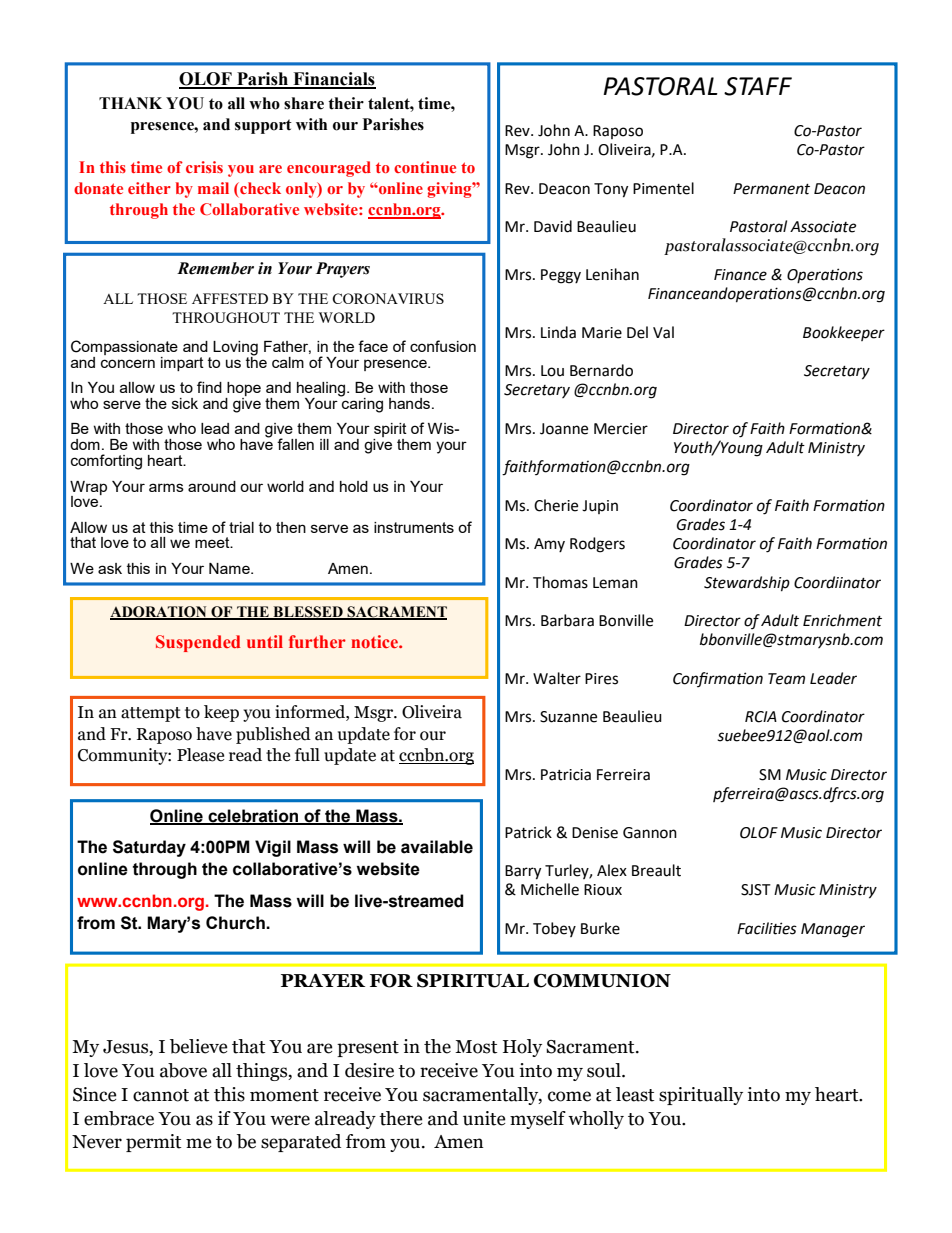 This screenshot has width=952, height=1233. I want to click on impart, so click(182, 364).
